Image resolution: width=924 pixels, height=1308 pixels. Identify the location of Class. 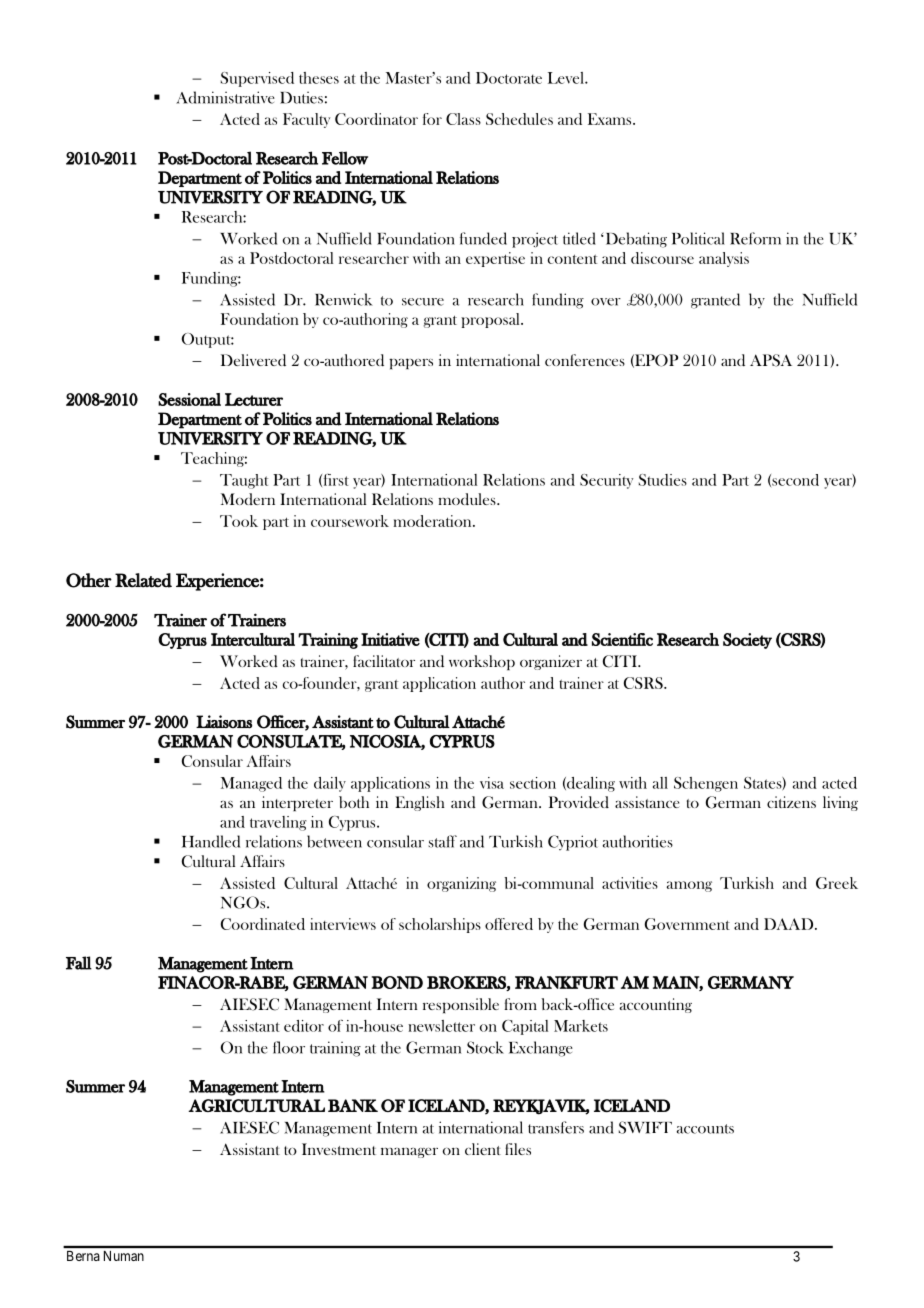
(463, 119).
